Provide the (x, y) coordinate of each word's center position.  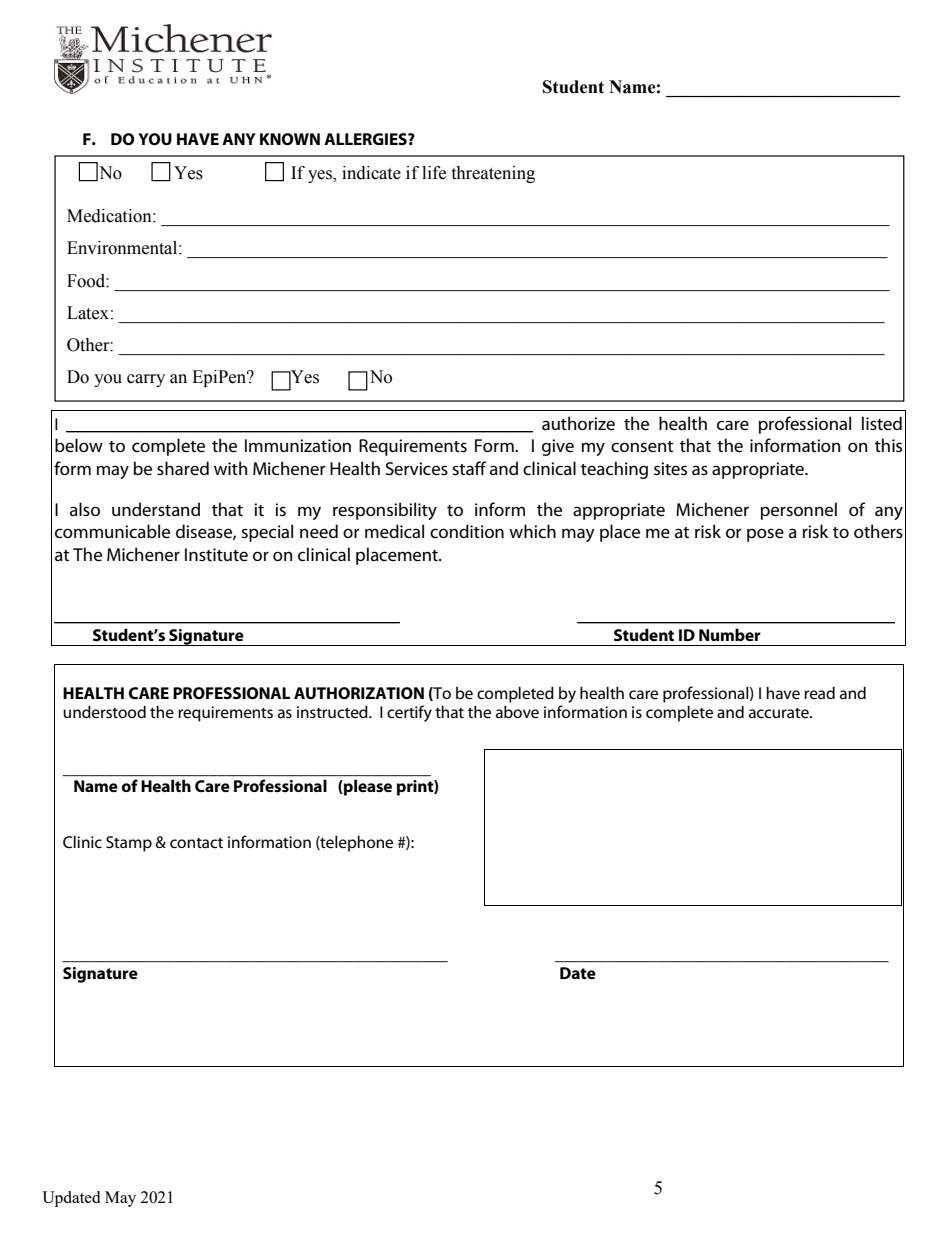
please (367, 787)
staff (469, 468)
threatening (493, 174)
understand (156, 509)
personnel (799, 511)
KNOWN (290, 139)
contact (196, 843)
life (434, 173)
